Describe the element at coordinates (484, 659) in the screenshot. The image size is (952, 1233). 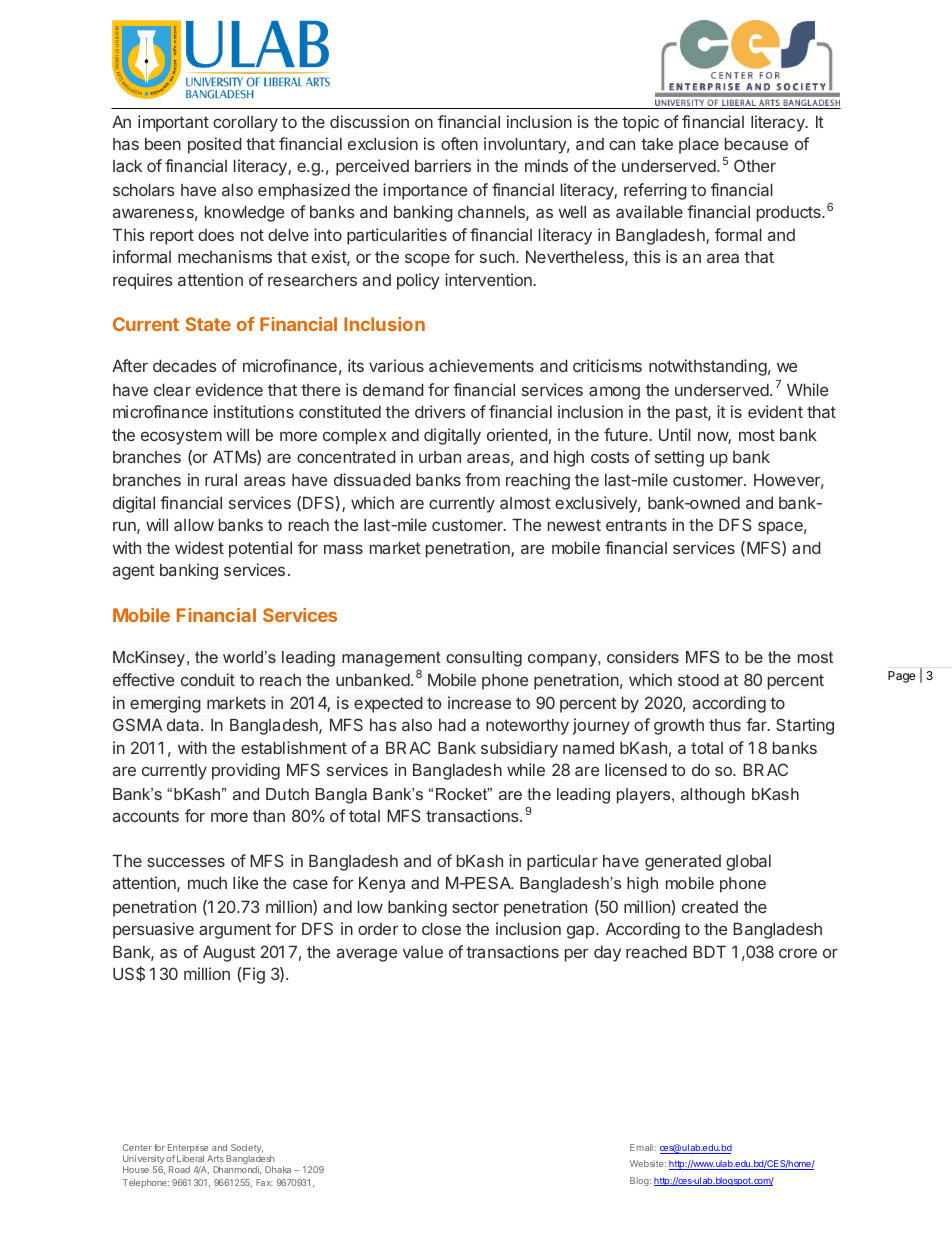
I see `consulting` at that location.
